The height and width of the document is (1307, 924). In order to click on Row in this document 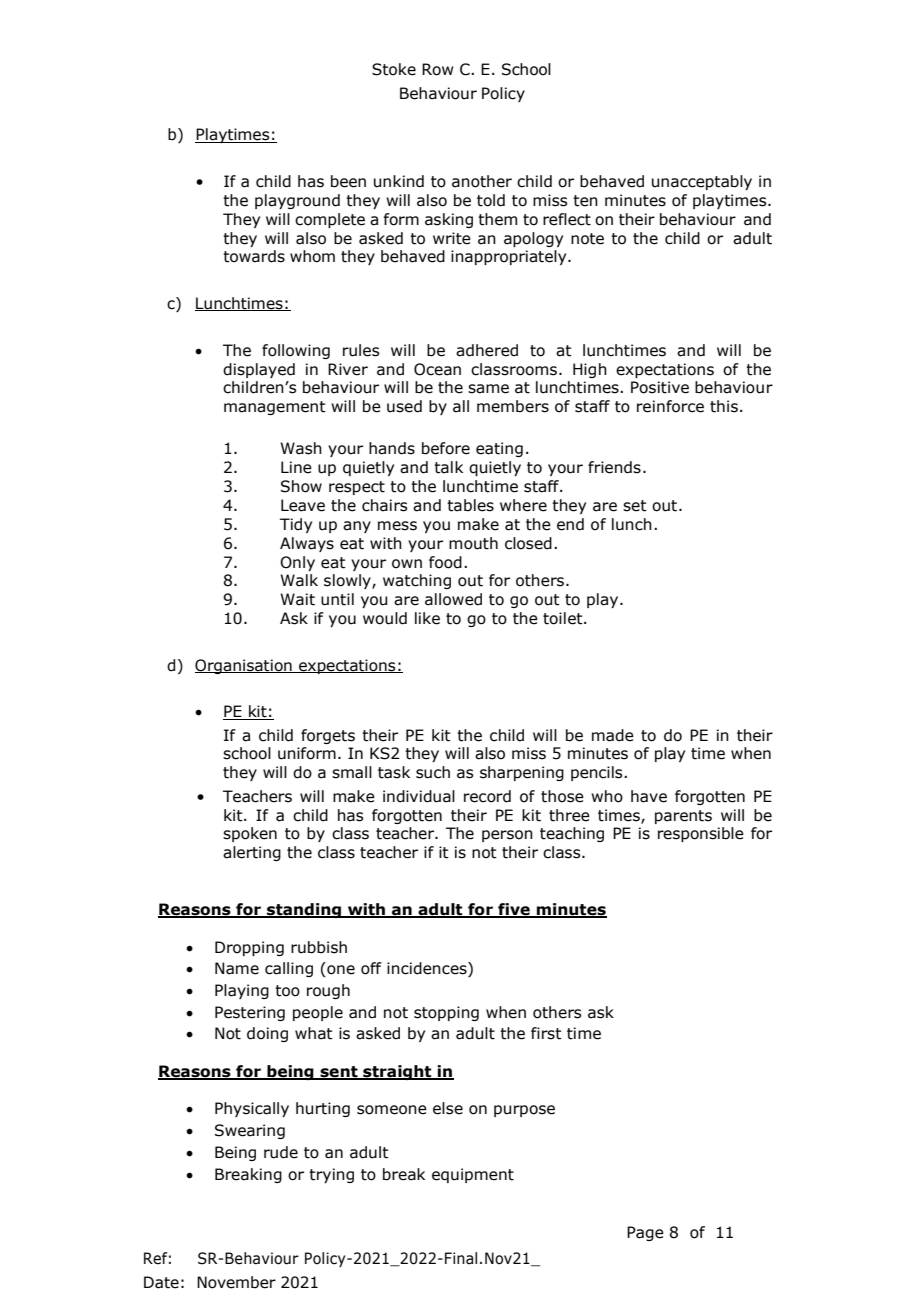, I will do `click(438, 69)`.
